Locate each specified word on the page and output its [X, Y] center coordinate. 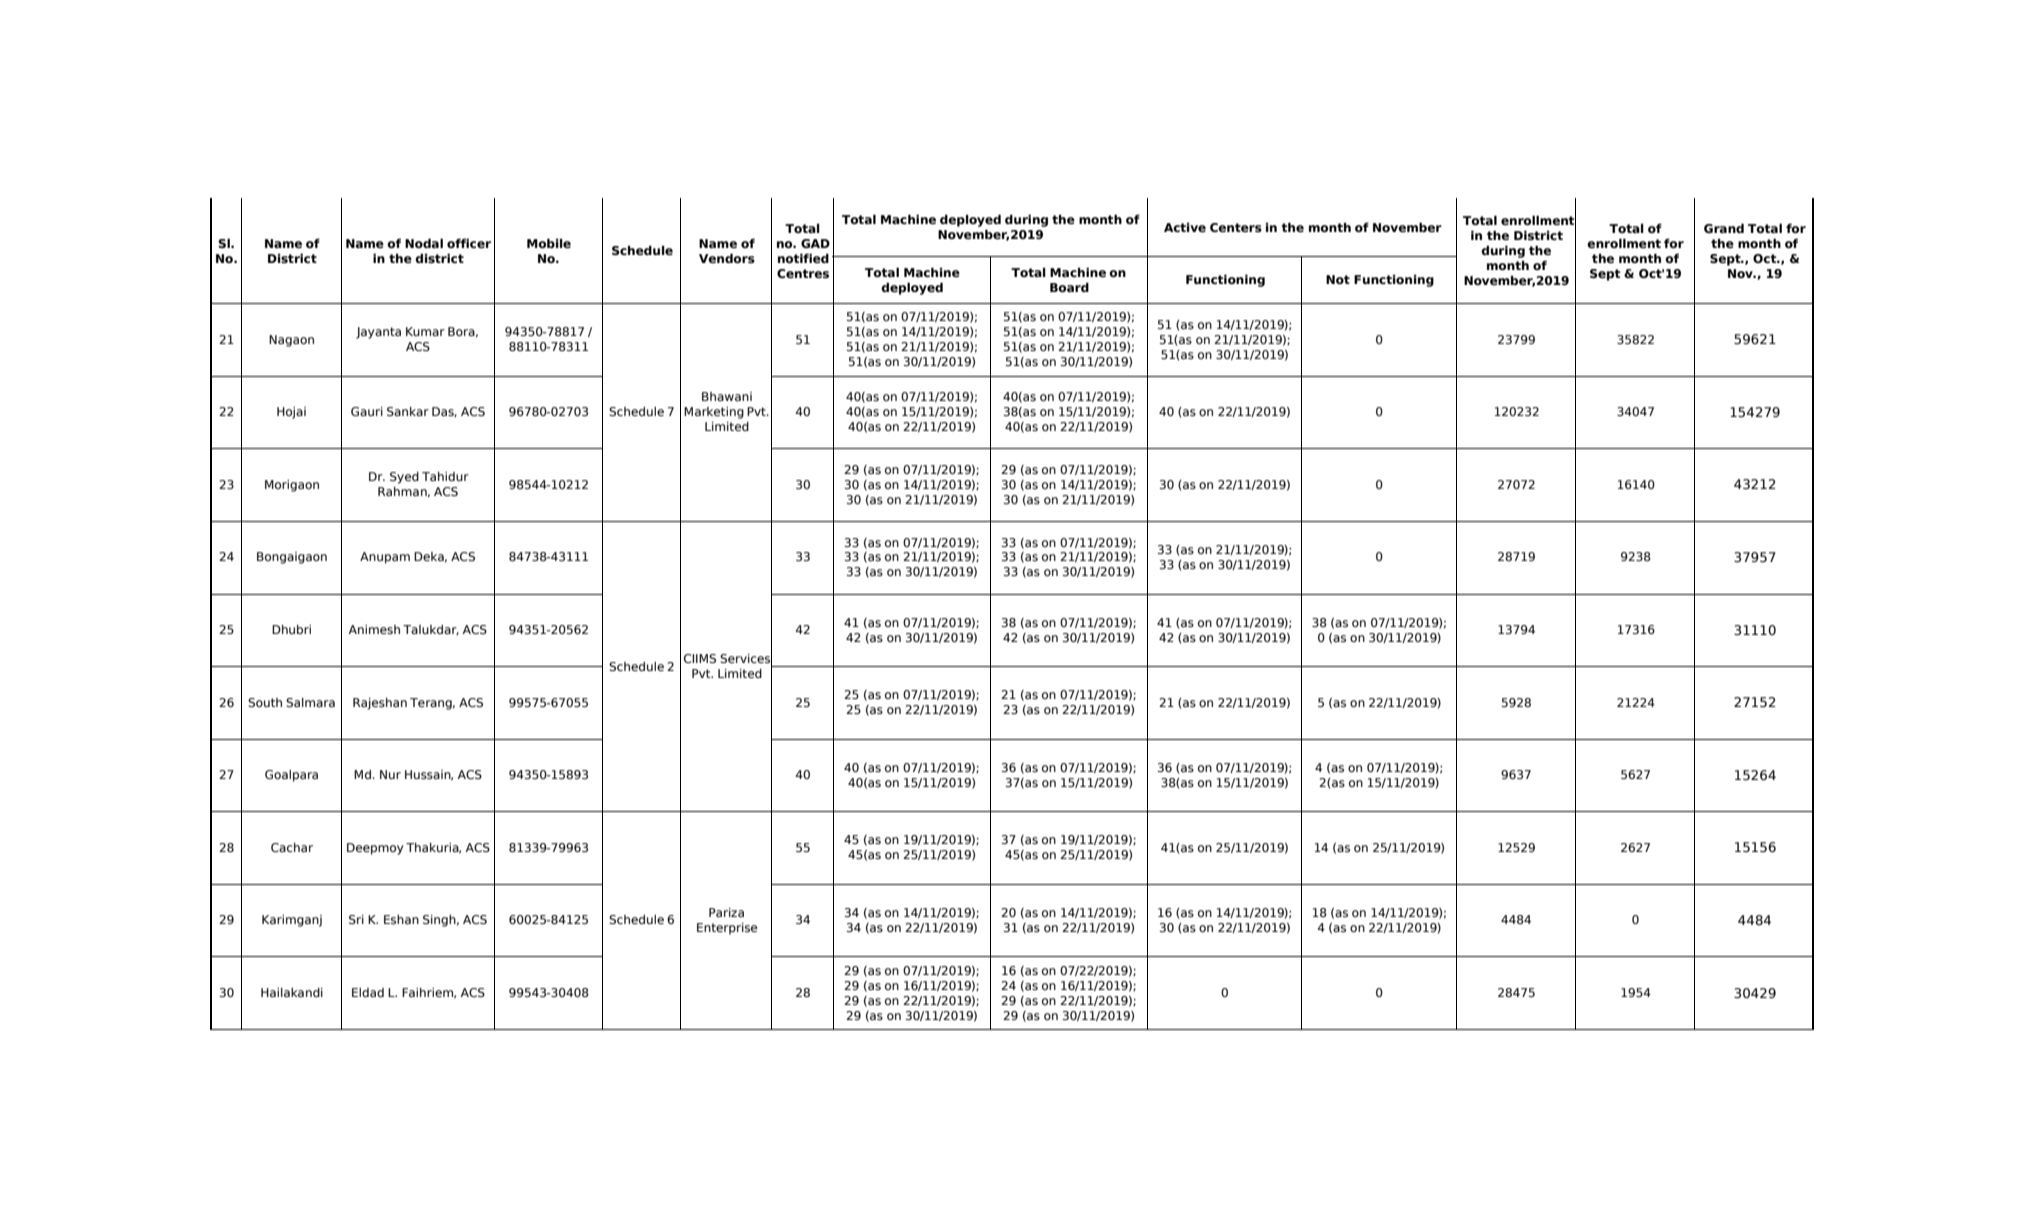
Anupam [385, 558]
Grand [1724, 228]
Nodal [424, 243]
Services [746, 658]
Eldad [368, 992]
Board [1069, 287]
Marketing [714, 413]
